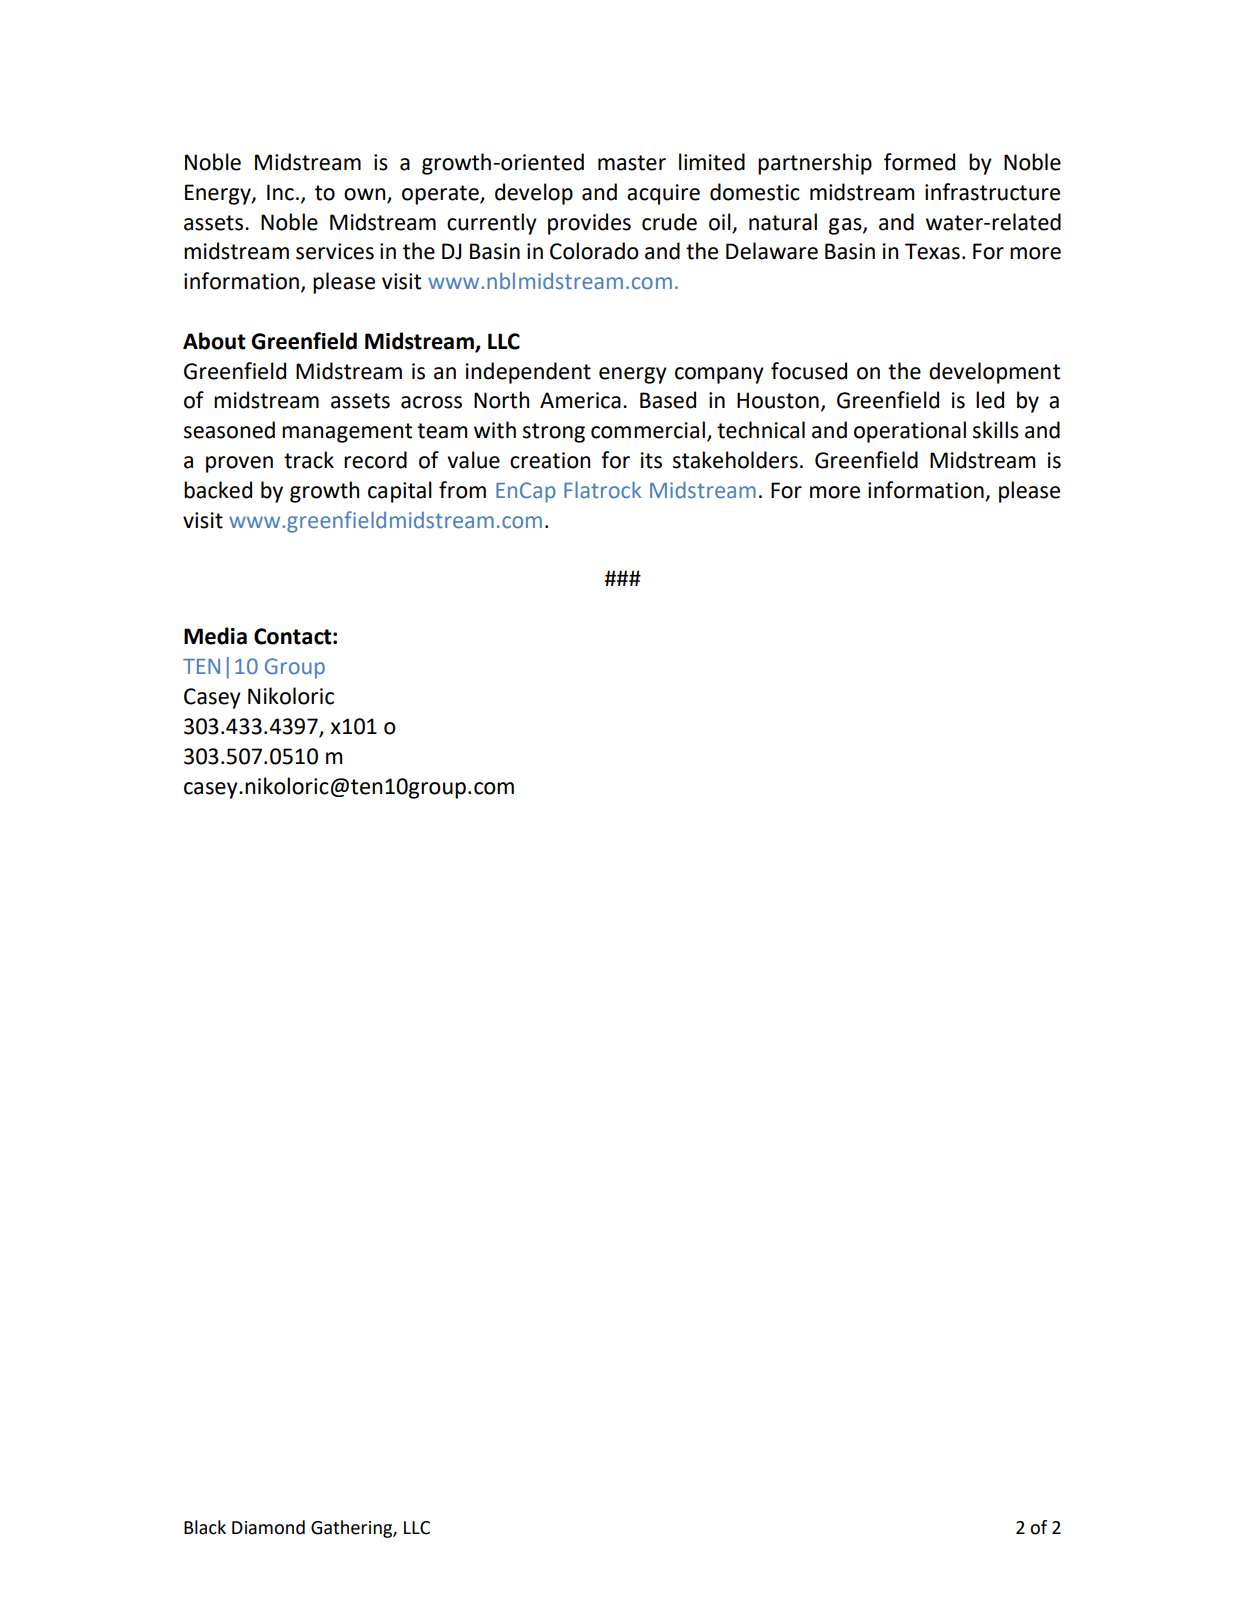 The width and height of the image is (1245, 1612). Describe the element at coordinates (919, 162) in the image. I see `formed` at that location.
